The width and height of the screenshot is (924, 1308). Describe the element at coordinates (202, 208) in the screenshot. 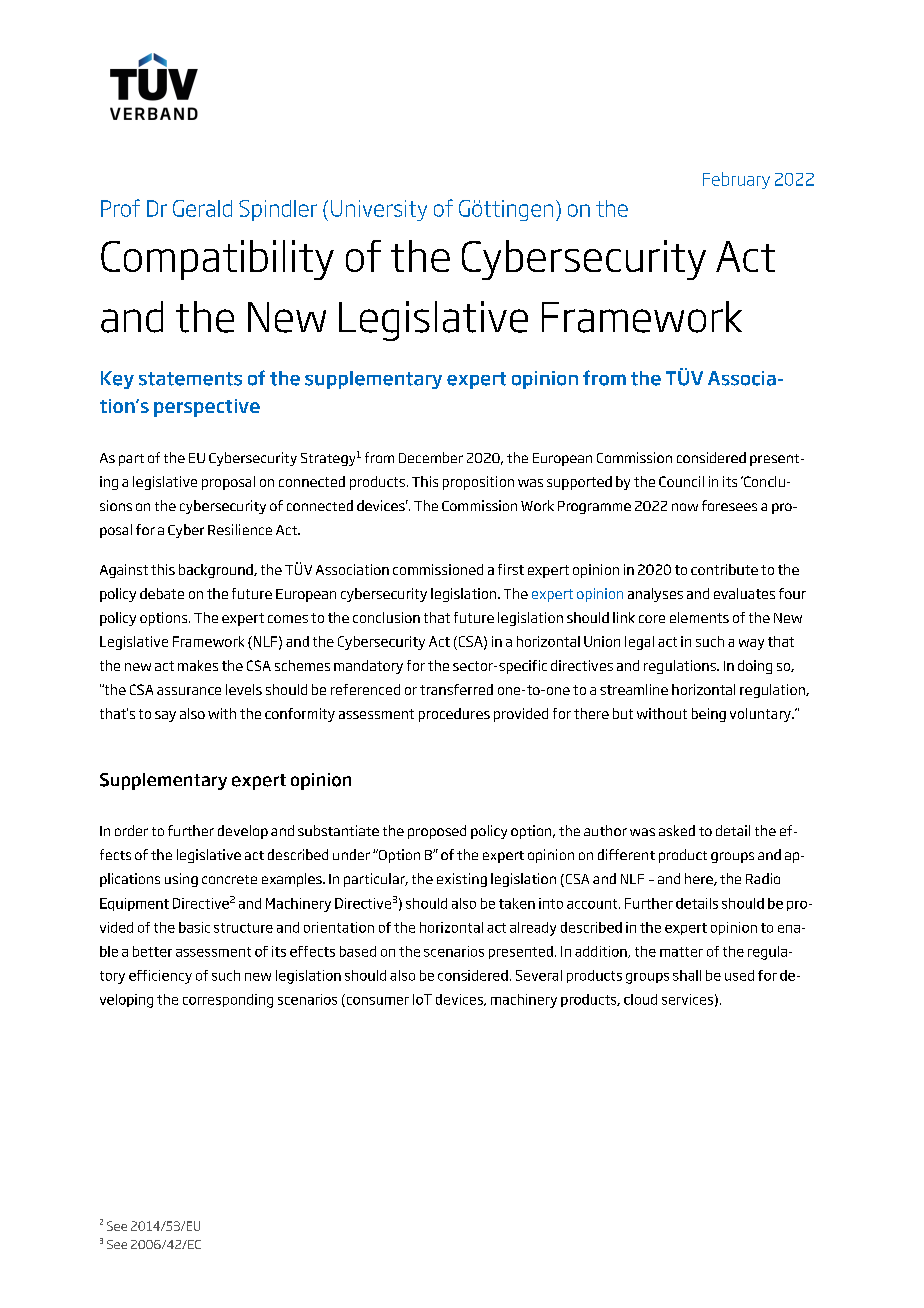

I see `Gerald` at that location.
